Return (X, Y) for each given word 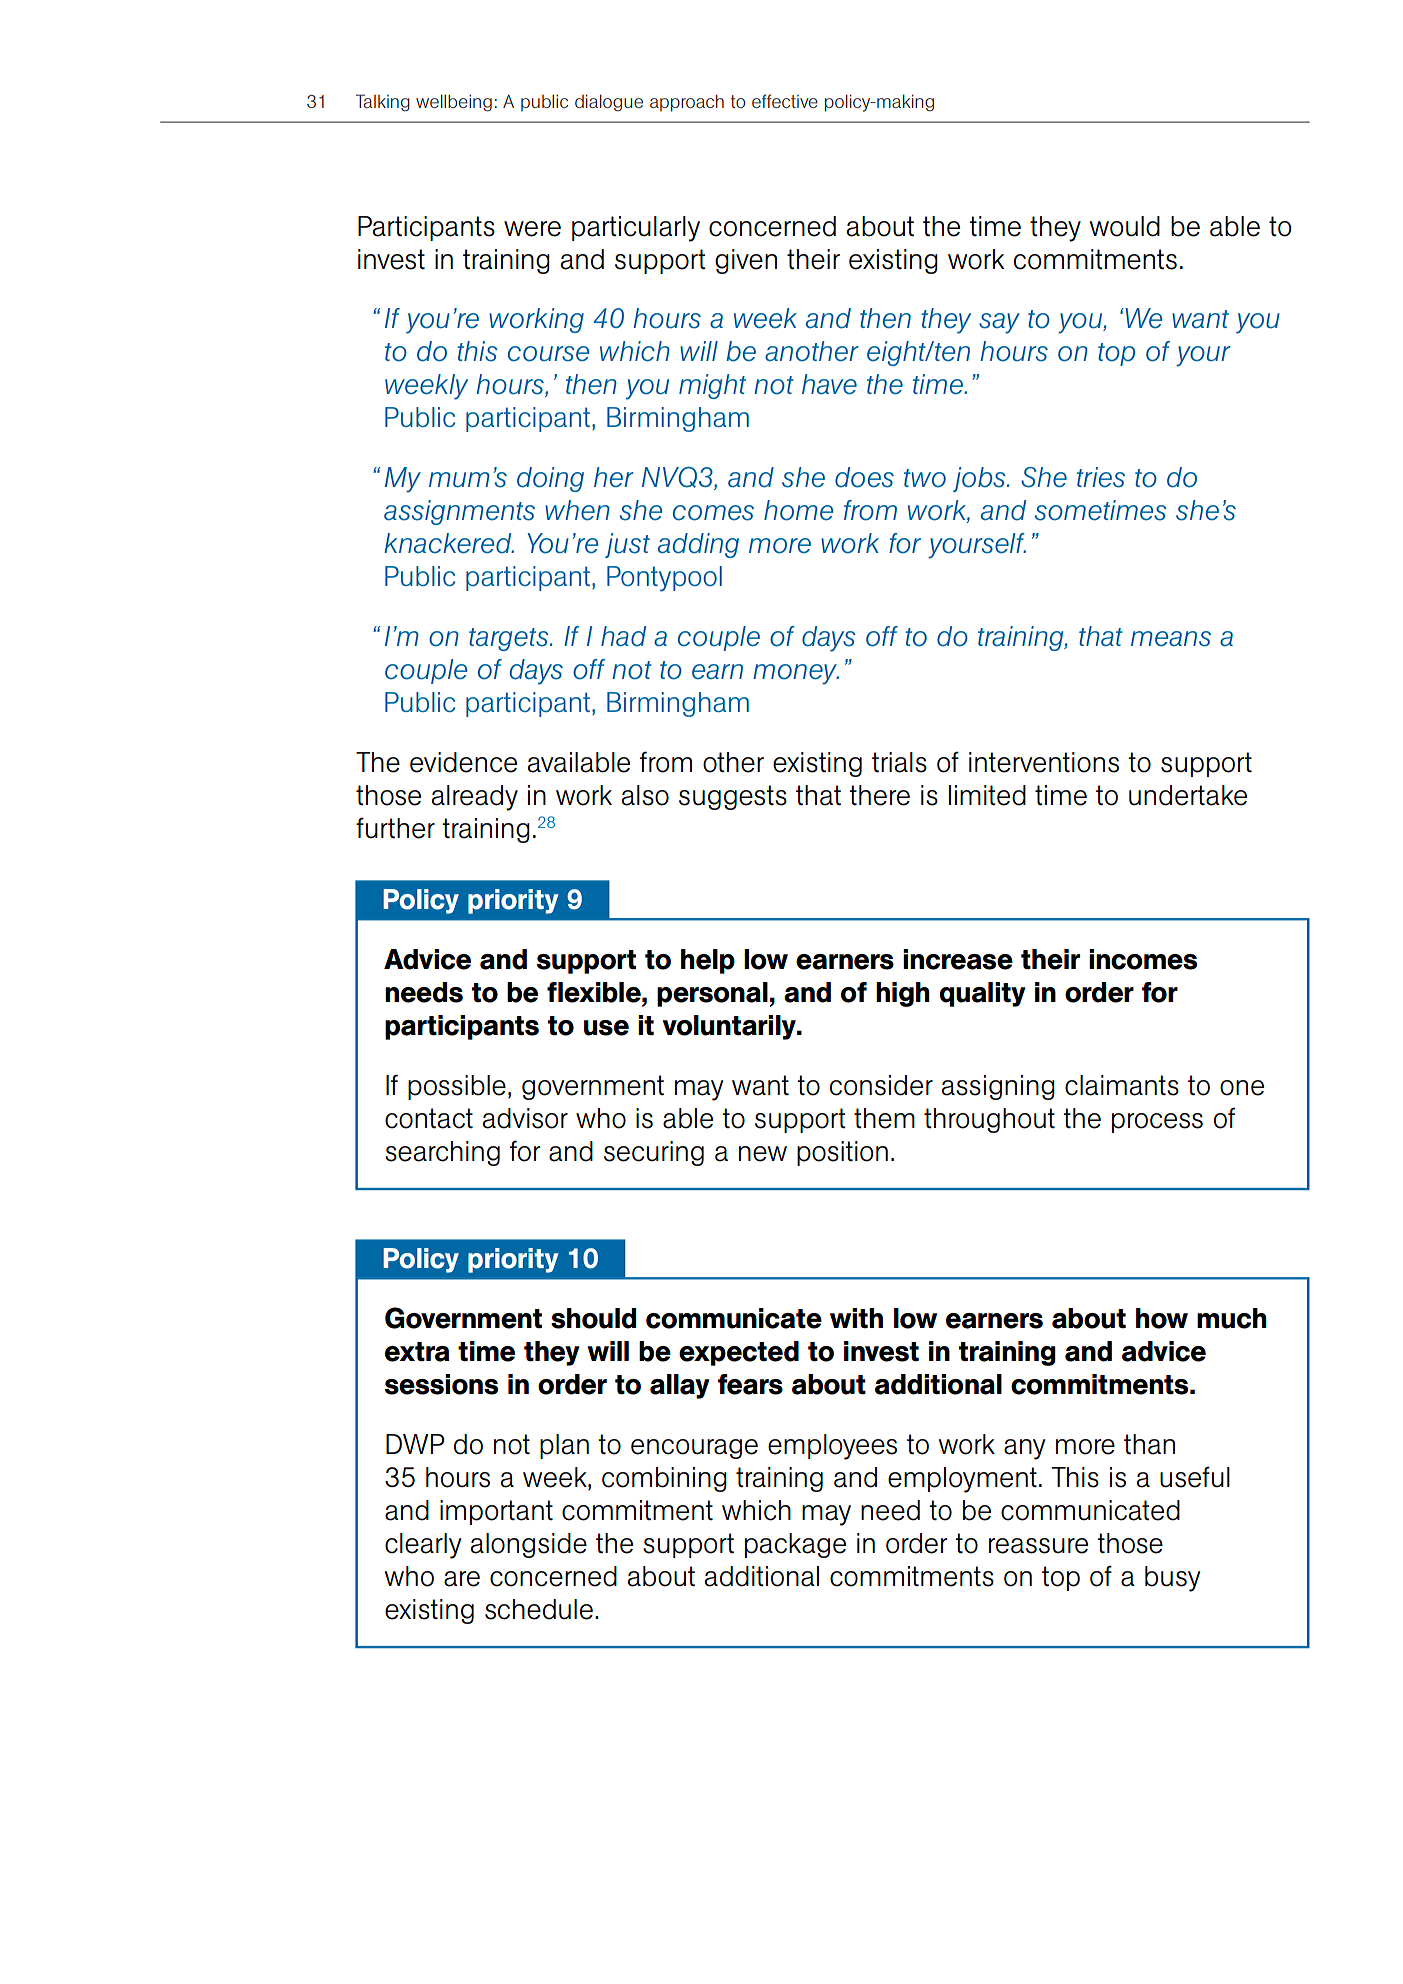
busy (1172, 1579)
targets (510, 639)
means (1171, 639)
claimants (1122, 1085)
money (796, 674)
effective (785, 101)
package (795, 1545)
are (462, 1579)
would (1124, 226)
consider (881, 1085)
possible (457, 1087)
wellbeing (454, 103)
